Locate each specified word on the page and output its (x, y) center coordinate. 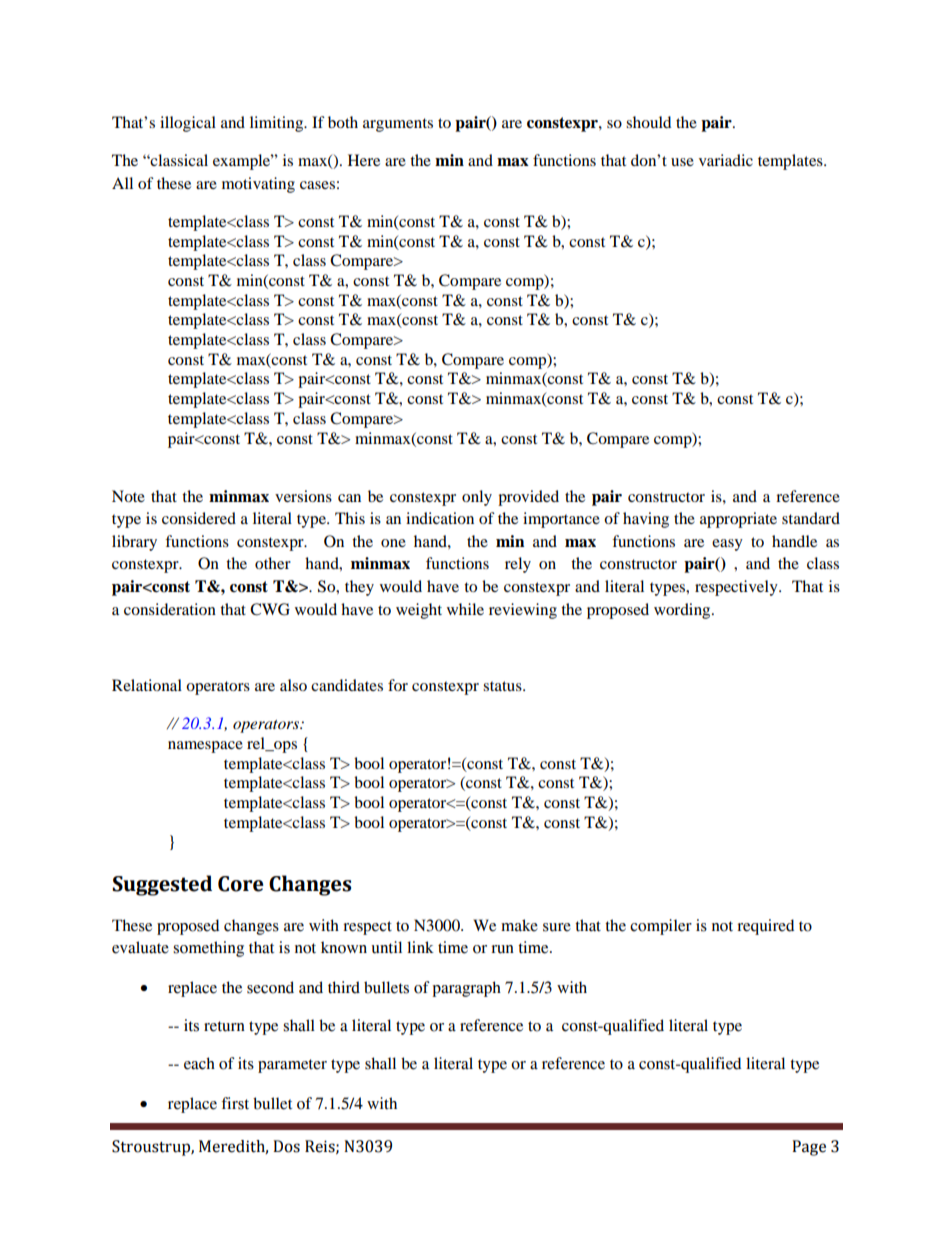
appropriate (738, 520)
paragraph (466, 989)
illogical (188, 124)
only (477, 498)
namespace (205, 747)
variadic (726, 160)
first (235, 1103)
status (503, 686)
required (765, 927)
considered (199, 518)
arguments (398, 125)
